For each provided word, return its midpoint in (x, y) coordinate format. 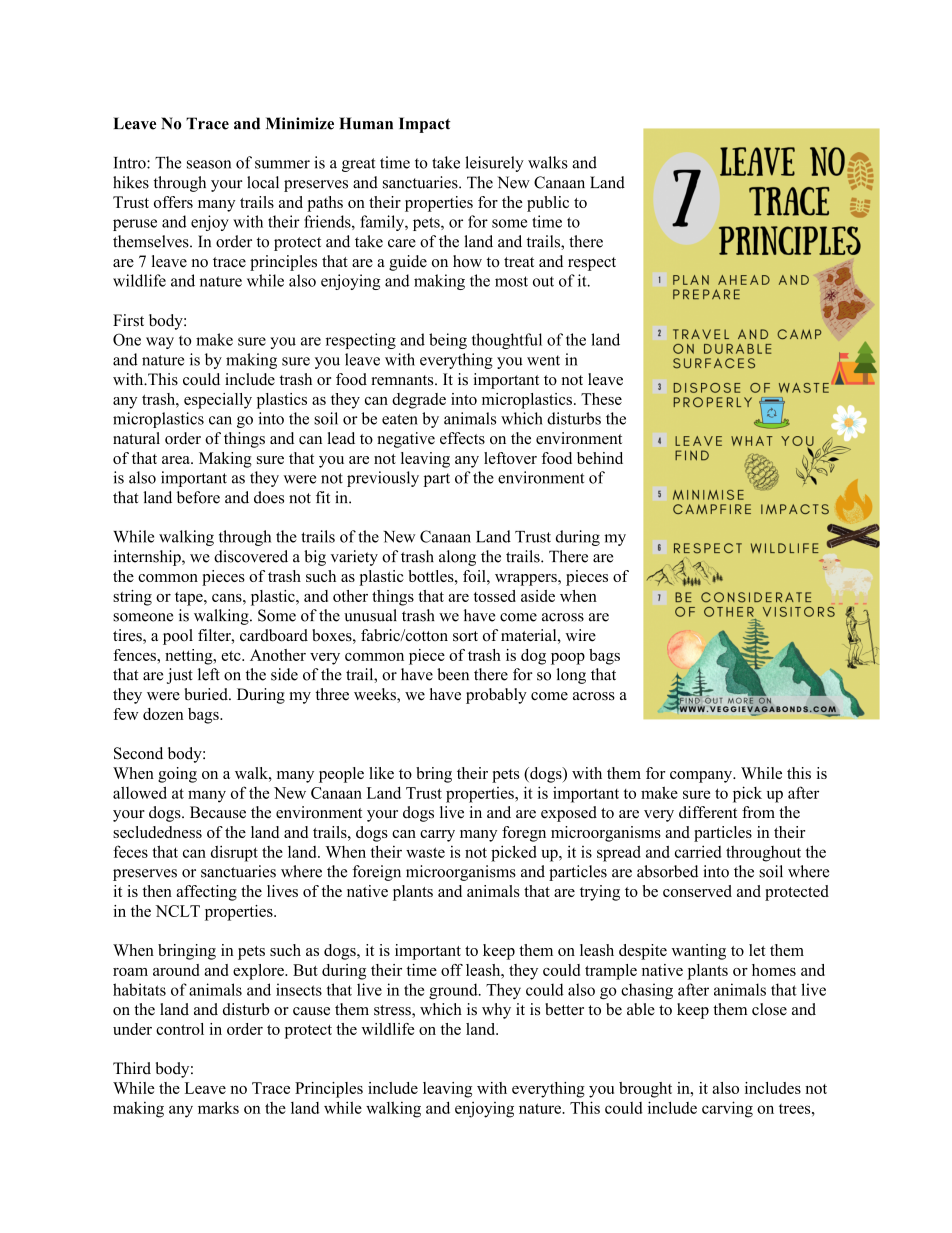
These (601, 399)
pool (178, 637)
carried (698, 851)
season (209, 164)
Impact (425, 125)
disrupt (234, 853)
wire (580, 635)
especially (218, 401)
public (548, 204)
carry (437, 836)
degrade (419, 401)
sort (465, 636)
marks (218, 1107)
